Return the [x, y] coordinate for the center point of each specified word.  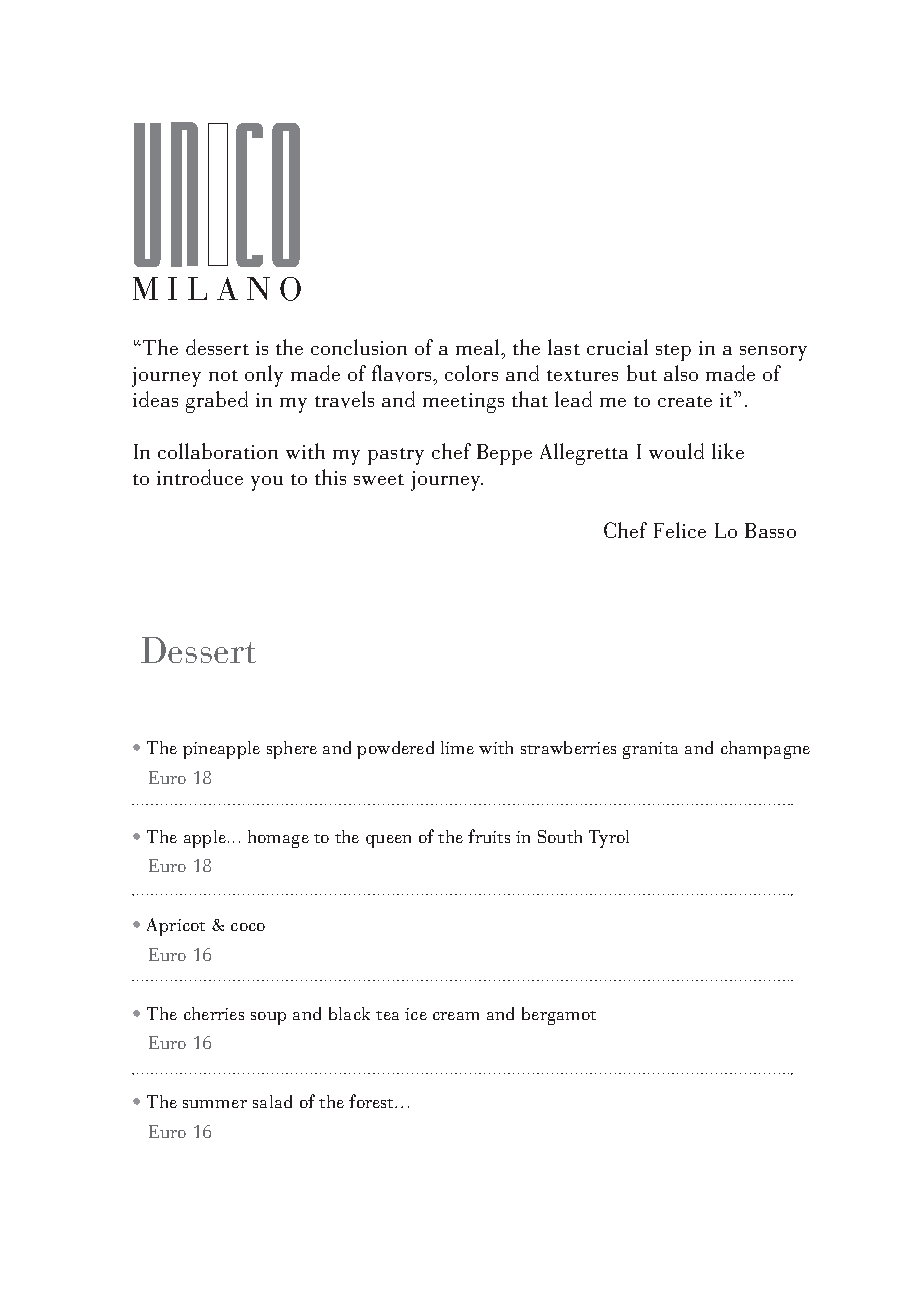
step [673, 352]
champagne [765, 750]
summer [215, 1104]
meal [479, 347]
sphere [292, 750]
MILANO [217, 289]
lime [457, 747]
